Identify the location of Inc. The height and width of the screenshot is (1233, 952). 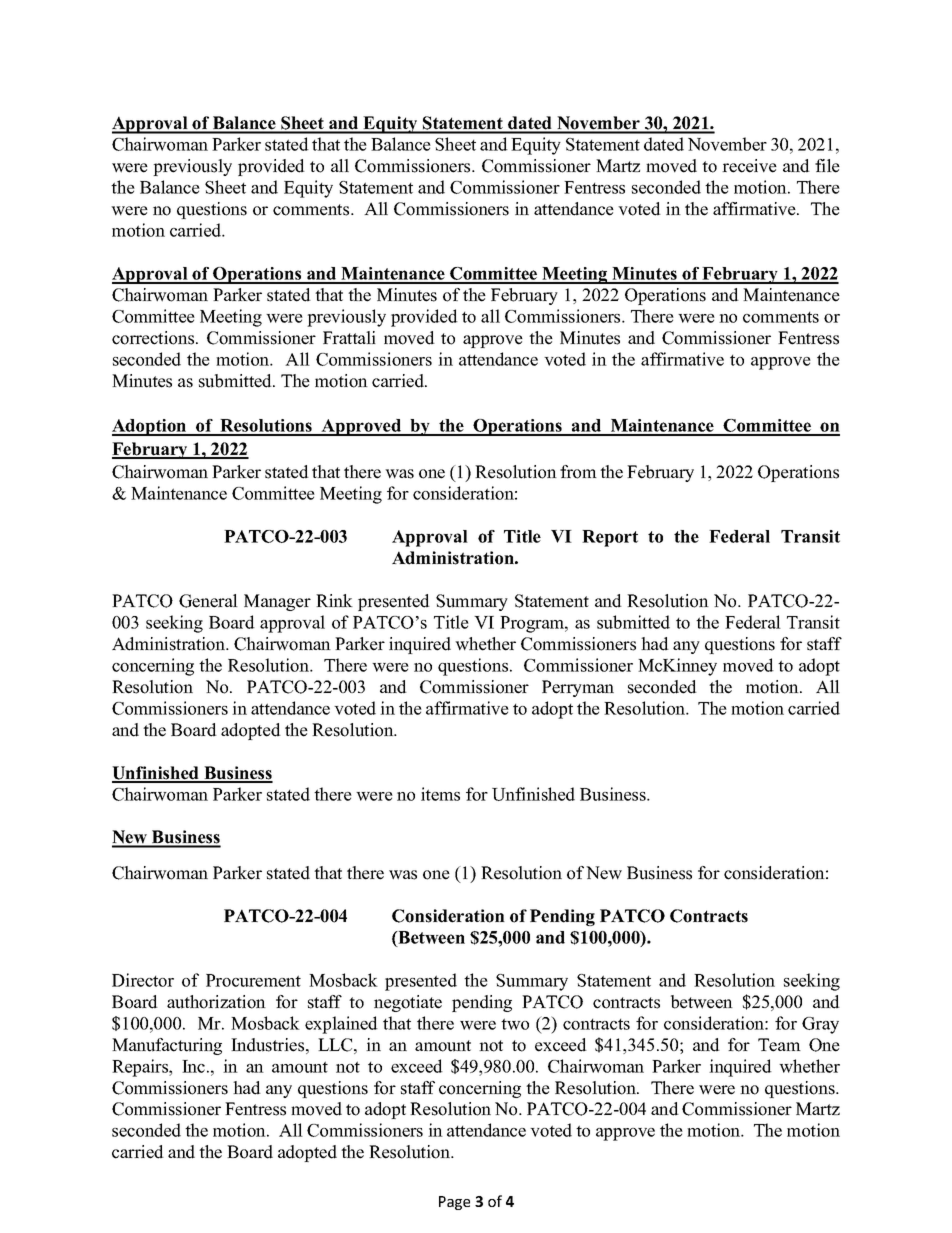
(193, 1066).
